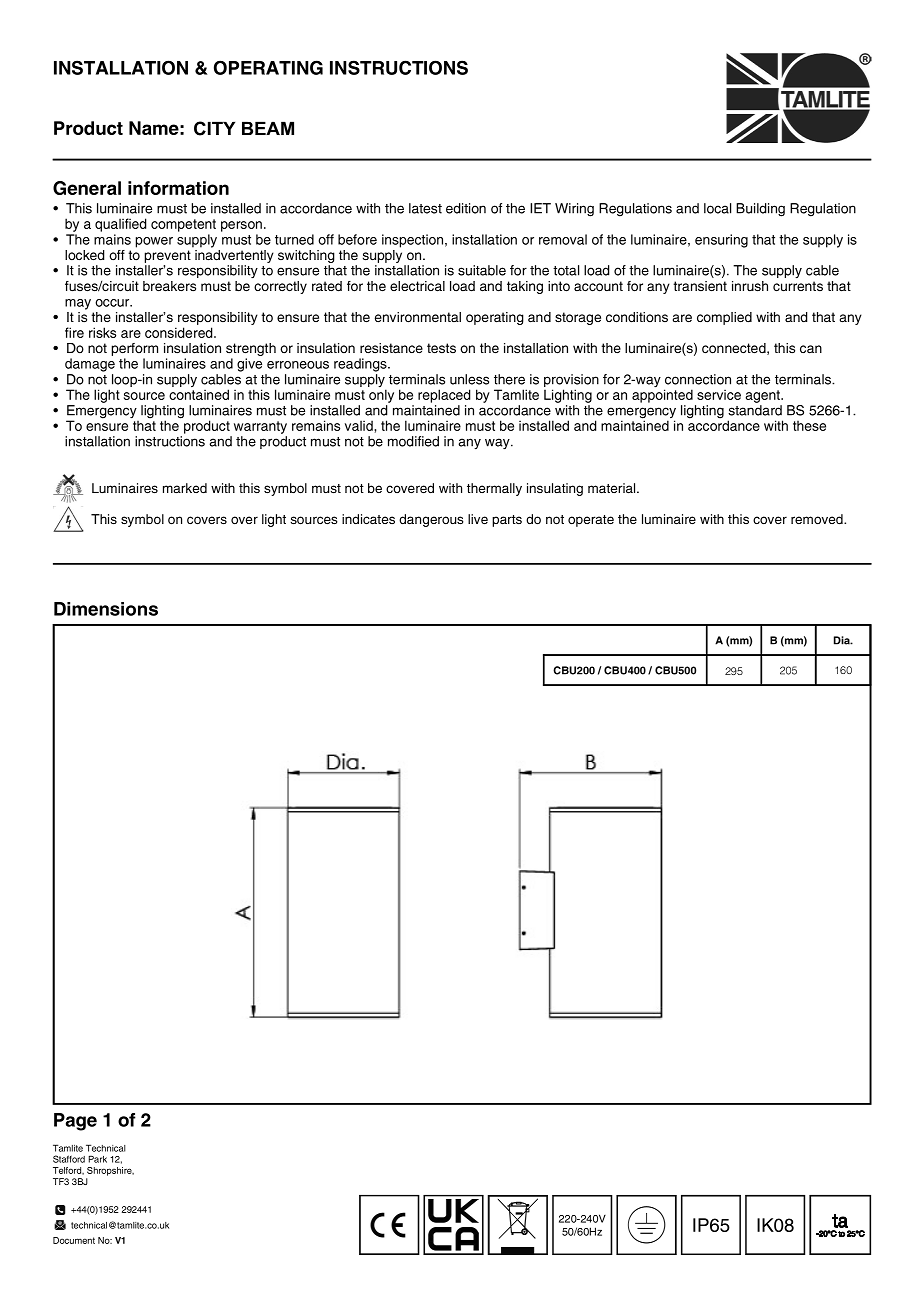 The width and height of the screenshot is (924, 1308). What do you see at coordinates (183, 225) in the screenshot?
I see `competent` at bounding box center [183, 225].
